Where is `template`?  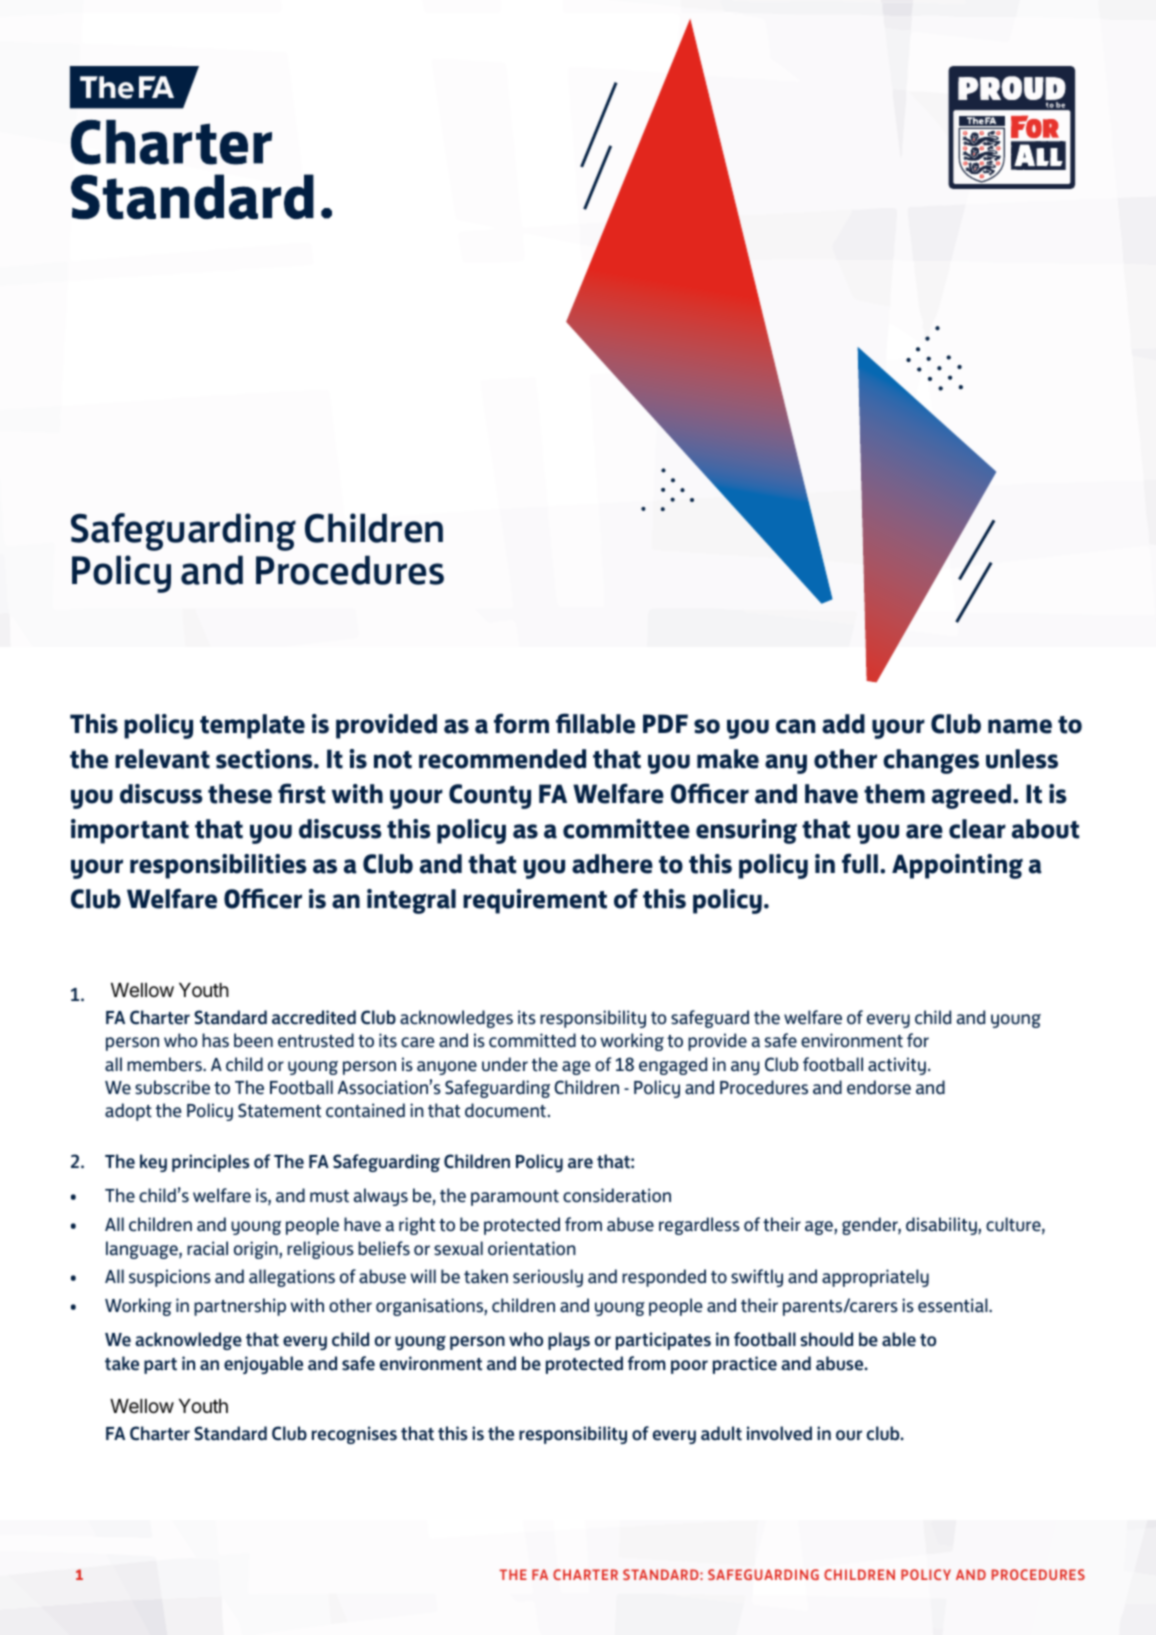
template is located at coordinates (252, 726).
